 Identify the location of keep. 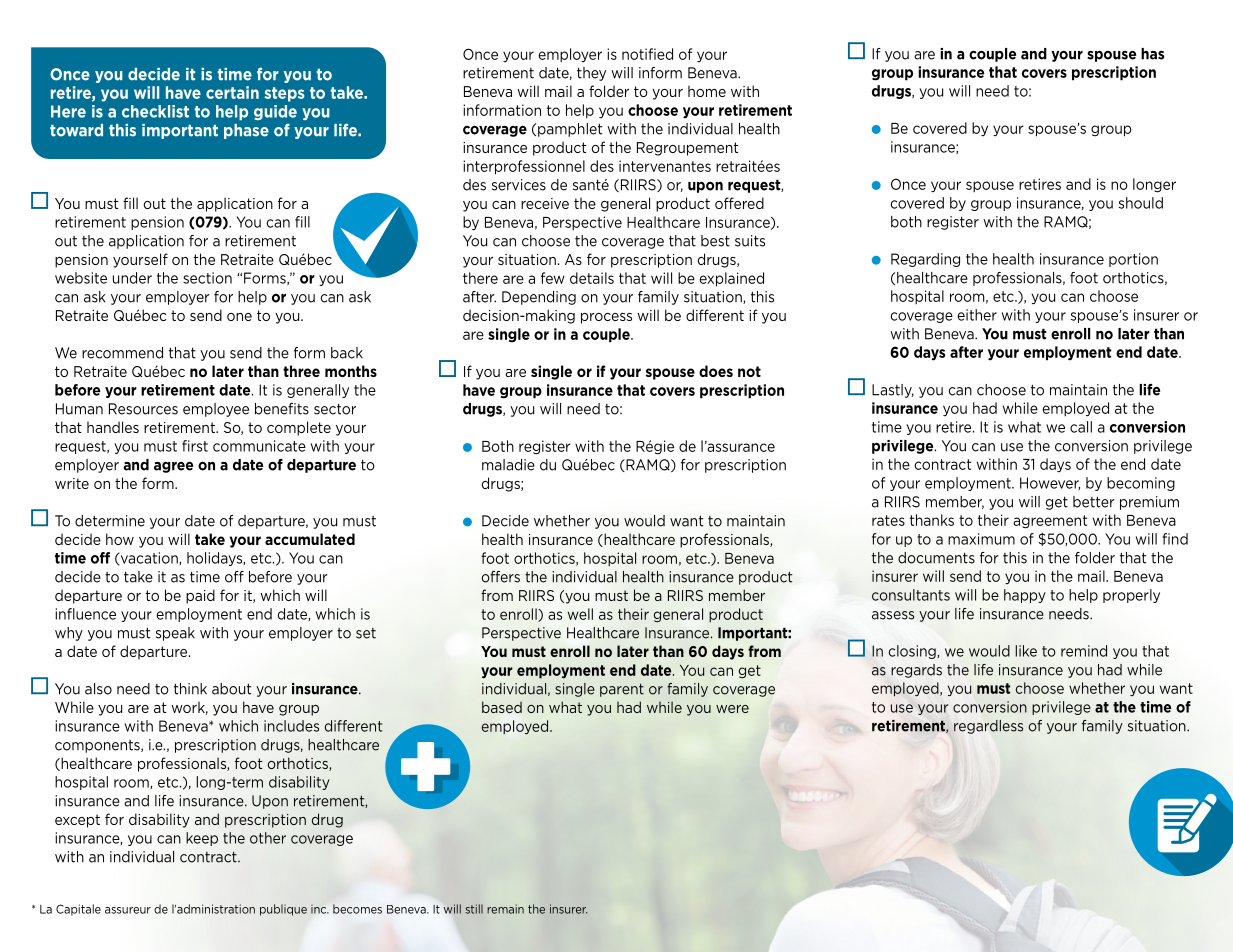
(202, 839).
